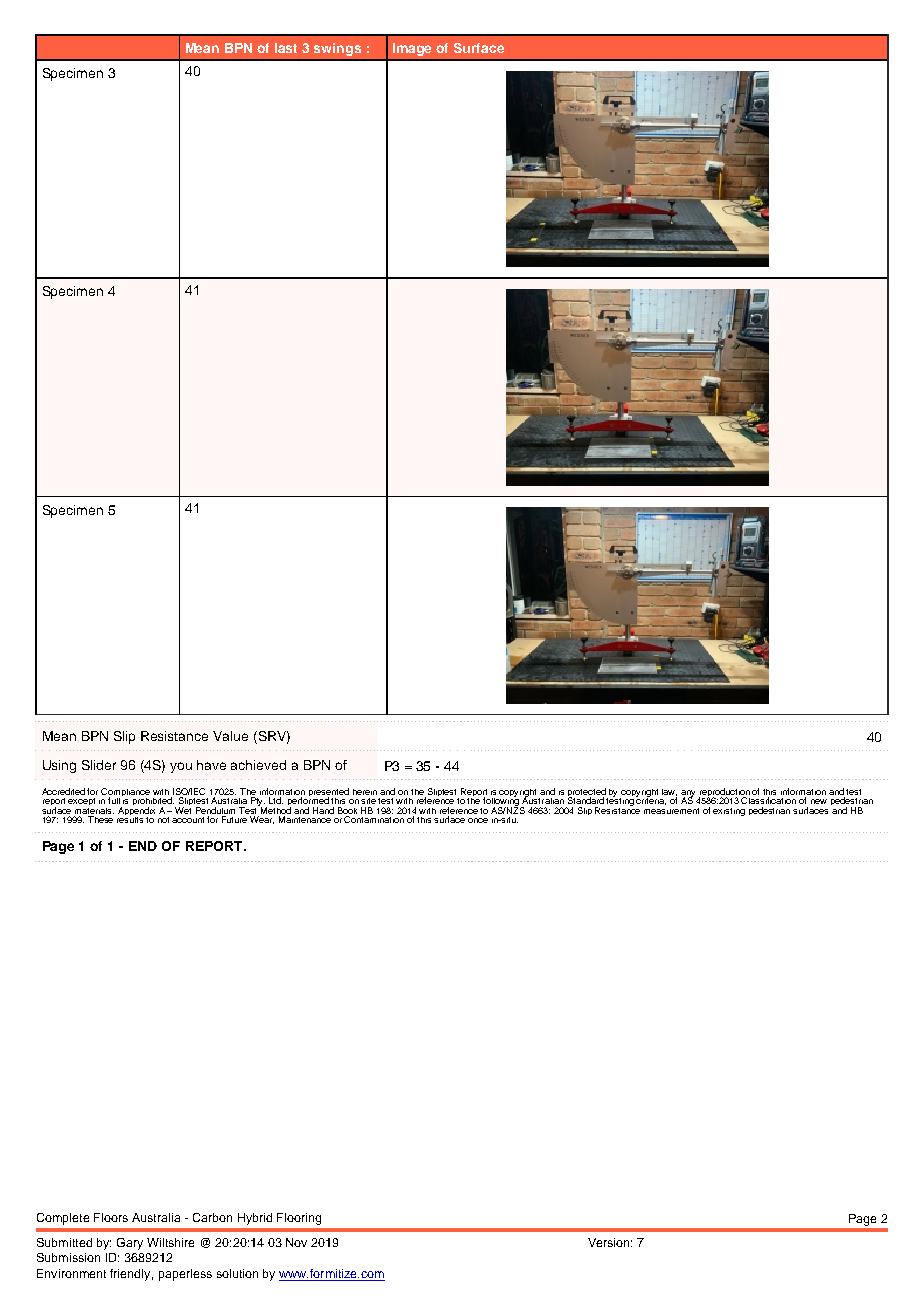 The height and width of the document is (1308, 924). I want to click on Nov, so click(296, 1242).
